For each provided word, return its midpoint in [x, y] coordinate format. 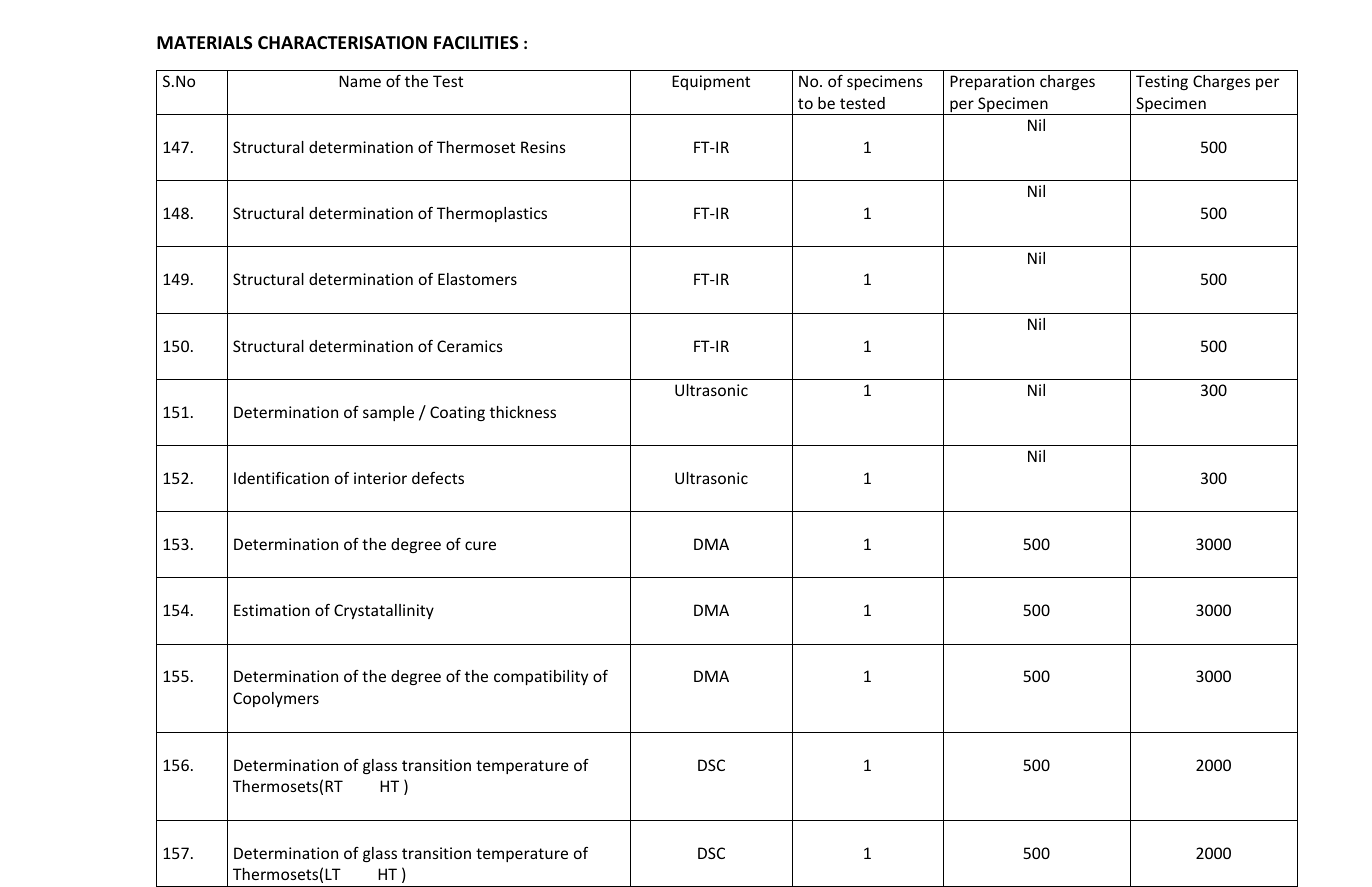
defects [438, 478]
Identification [281, 478]
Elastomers [477, 279]
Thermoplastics [492, 214]
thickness [523, 412]
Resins [543, 147]
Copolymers [276, 699]
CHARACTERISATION [342, 43]
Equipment [711, 82]
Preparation [992, 82]
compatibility [541, 677]
